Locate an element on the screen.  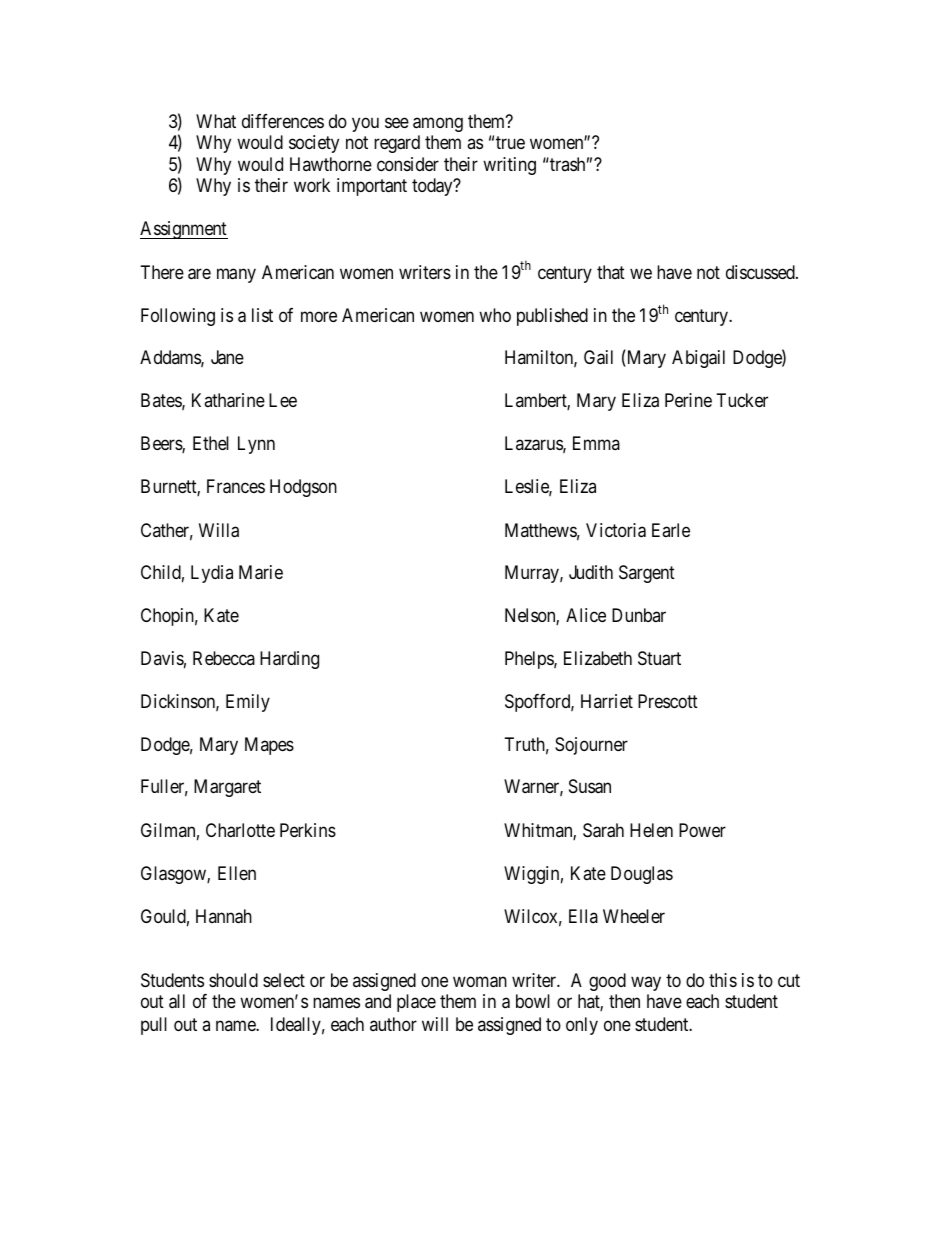
Judith is located at coordinates (591, 572).
